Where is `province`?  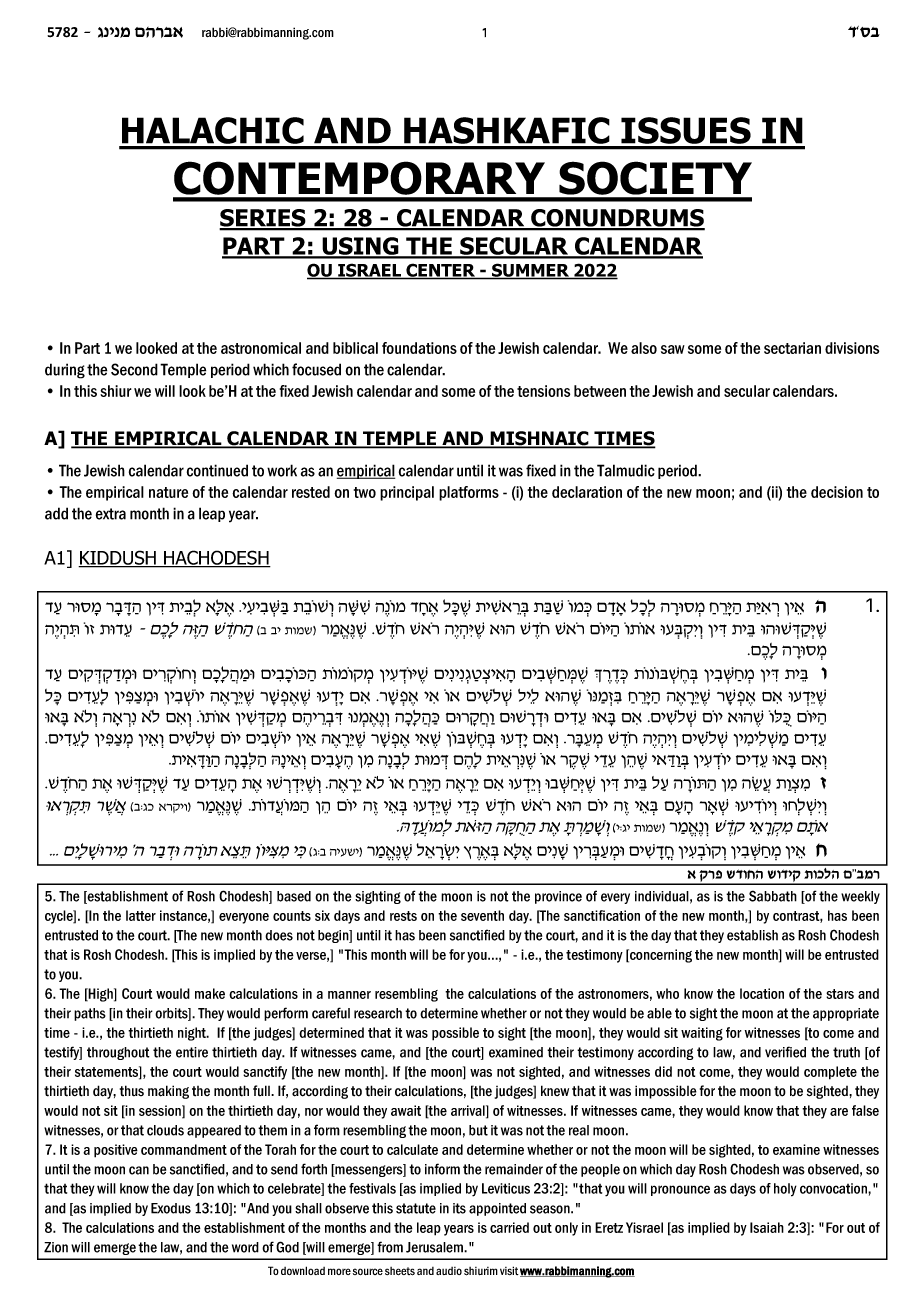
province is located at coordinates (558, 897).
